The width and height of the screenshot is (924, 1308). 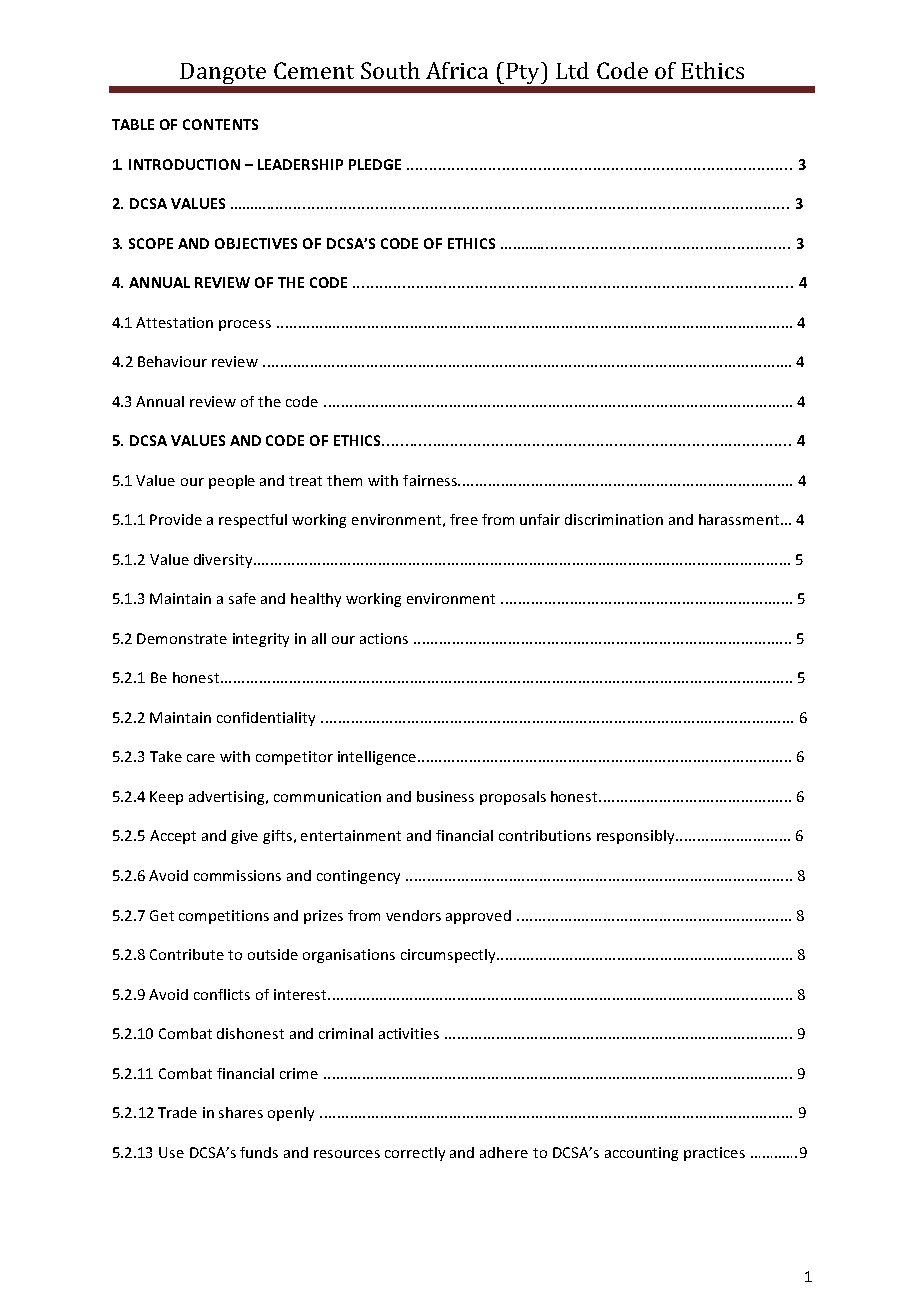 I want to click on Trade, so click(x=177, y=1112).
